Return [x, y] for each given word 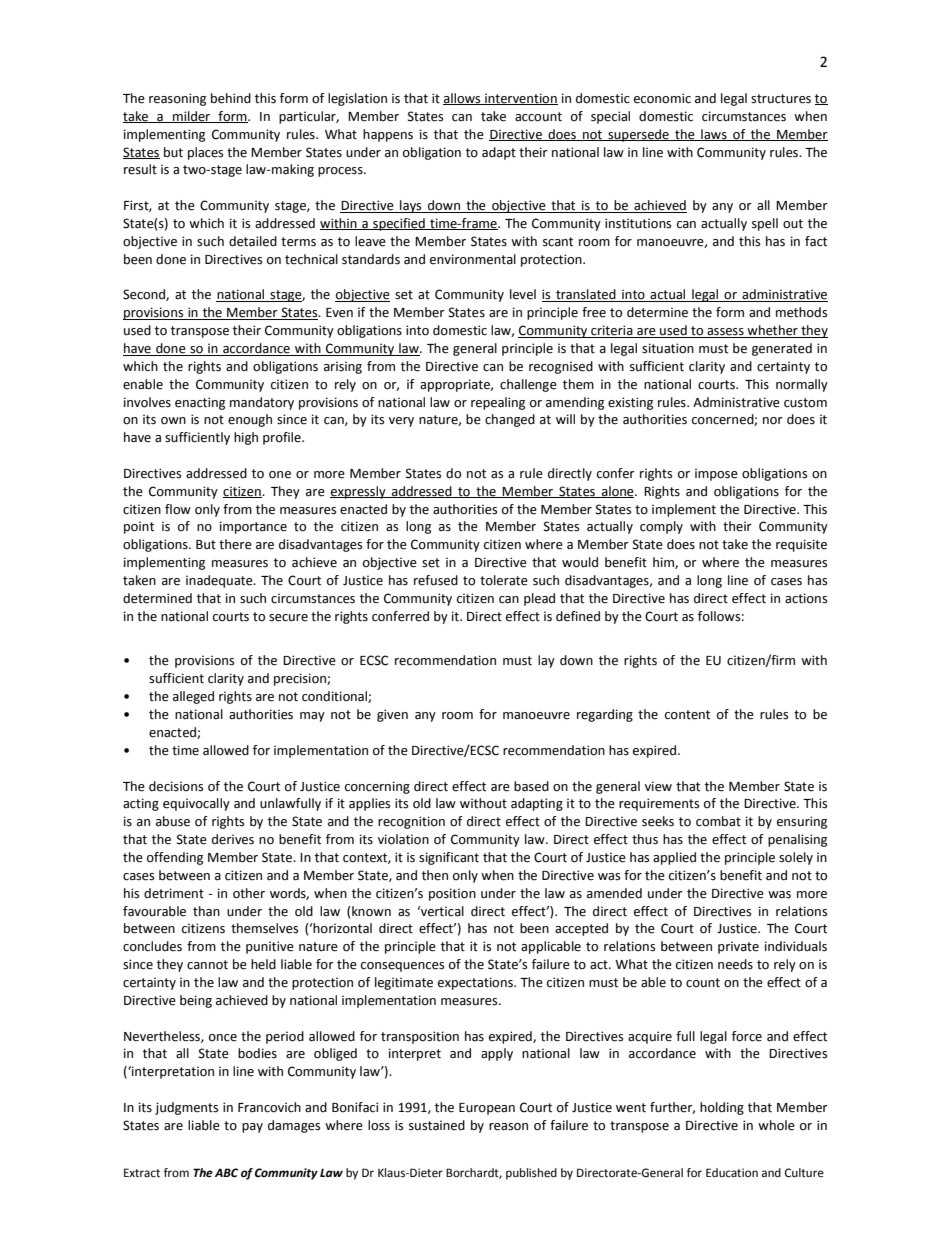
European [487, 1109]
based [531, 786]
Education [732, 1172]
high [246, 438]
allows [463, 99]
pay [252, 1128]
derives [233, 839]
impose [716, 474]
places [205, 153]
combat [718, 821]
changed [510, 420]
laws [714, 135]
